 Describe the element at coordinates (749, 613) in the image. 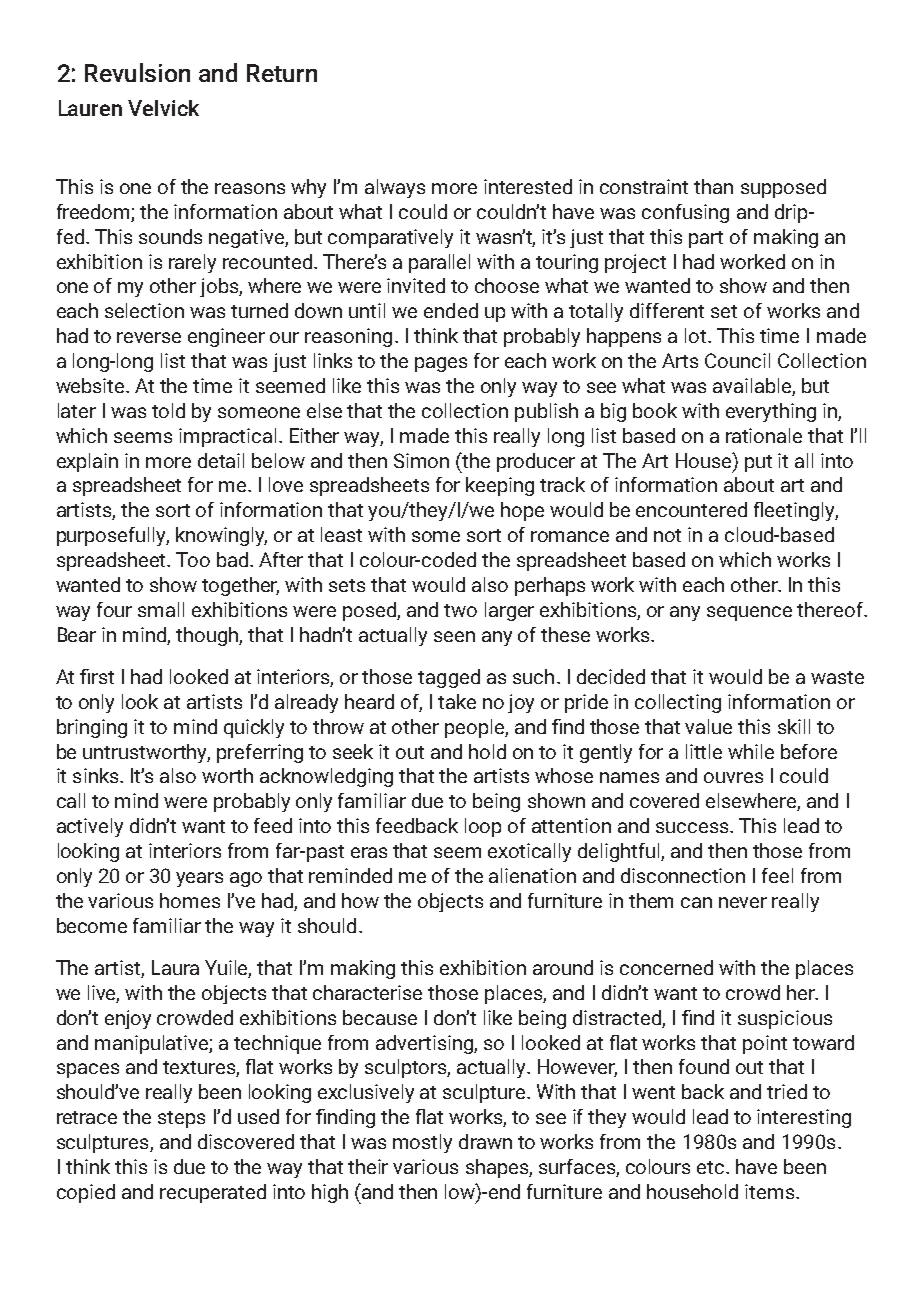

I see `sequence` at that location.
